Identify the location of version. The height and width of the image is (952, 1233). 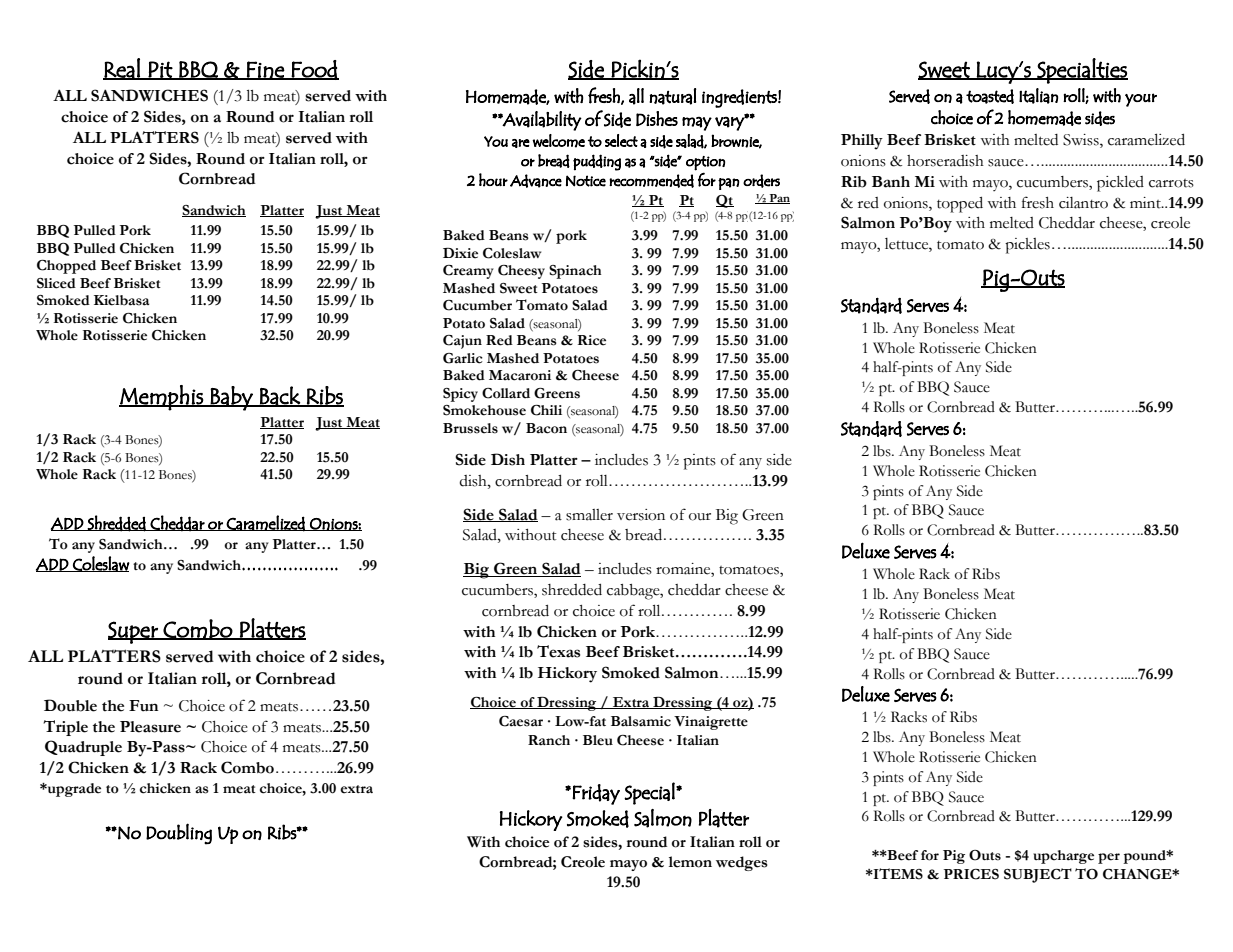
(641, 515).
